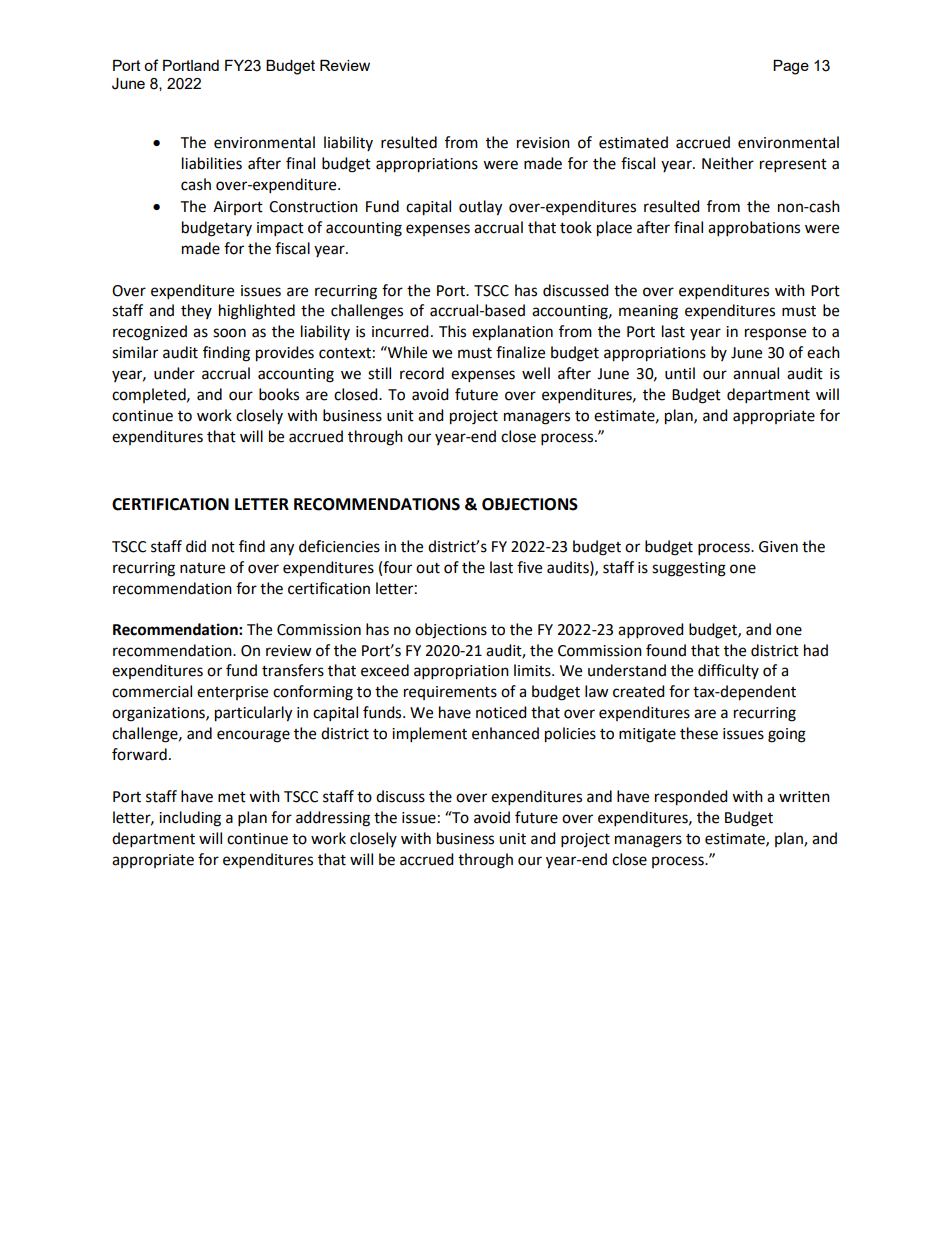  What do you see at coordinates (728, 671) in the image?
I see `difficulty` at bounding box center [728, 671].
